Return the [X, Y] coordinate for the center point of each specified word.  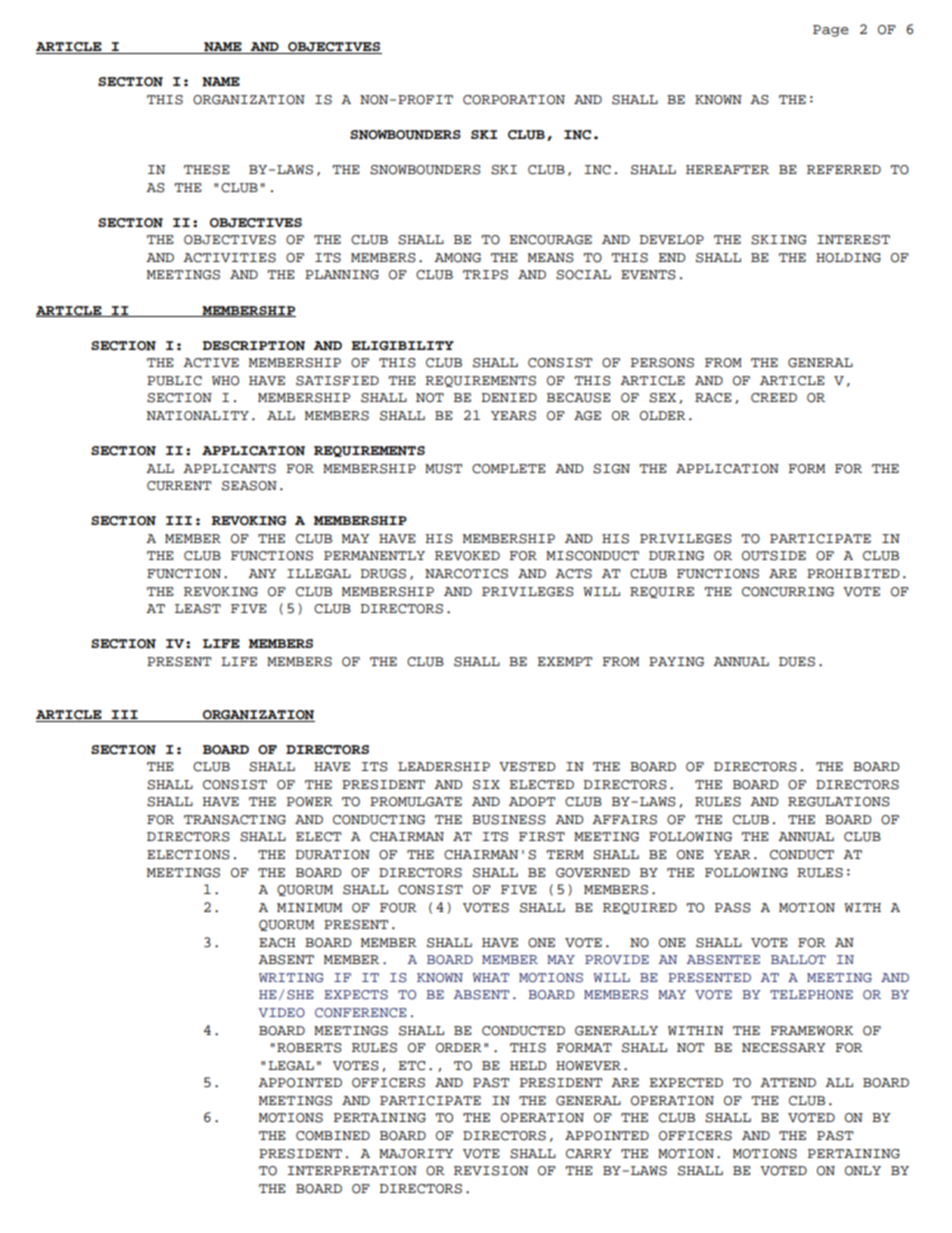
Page [831, 31]
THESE [206, 170]
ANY [262, 573]
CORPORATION [514, 100]
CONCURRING [788, 592]
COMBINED [333, 1136]
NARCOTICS [466, 574]
